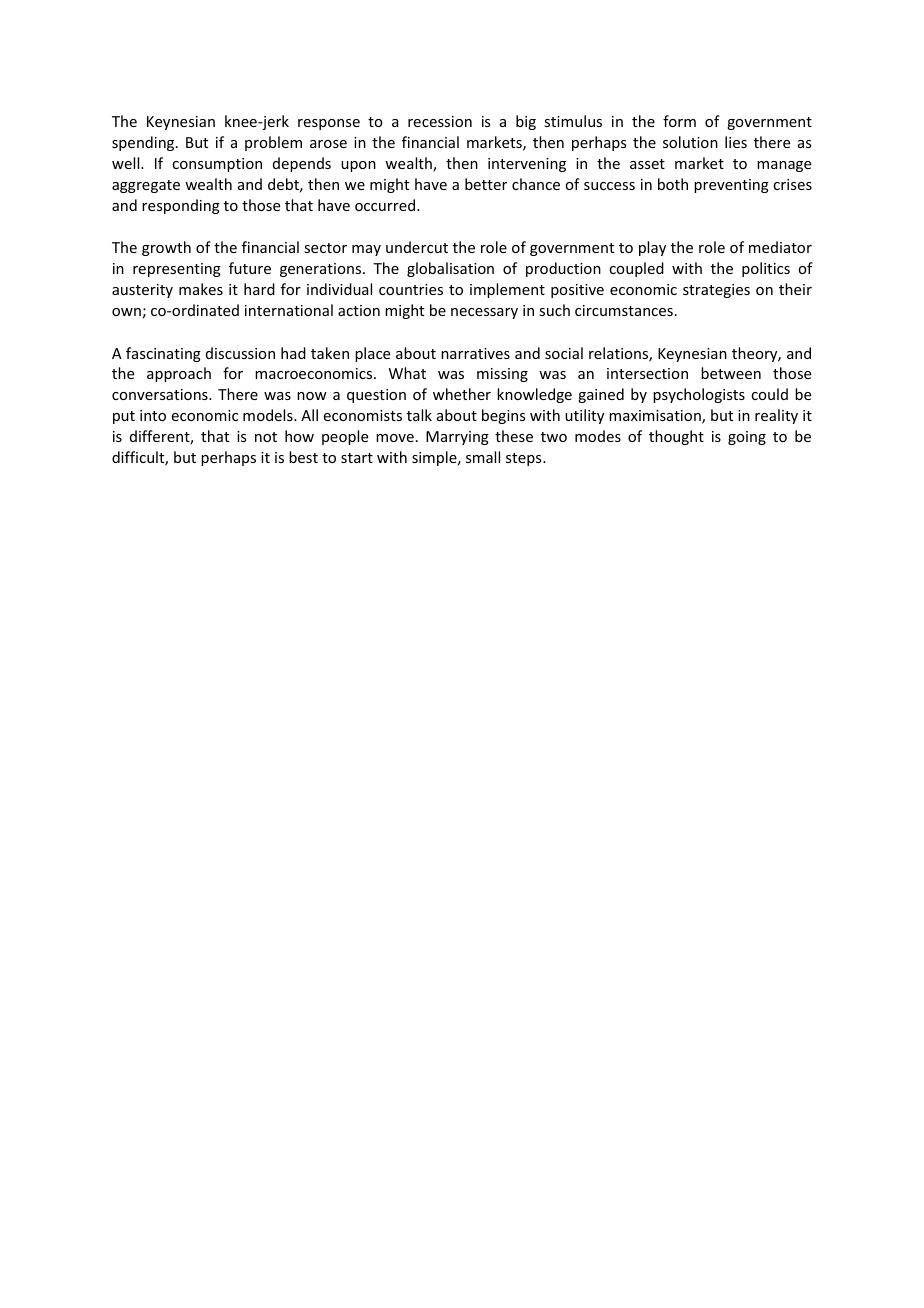  What do you see at coordinates (736, 142) in the document?
I see `lies` at bounding box center [736, 142].
